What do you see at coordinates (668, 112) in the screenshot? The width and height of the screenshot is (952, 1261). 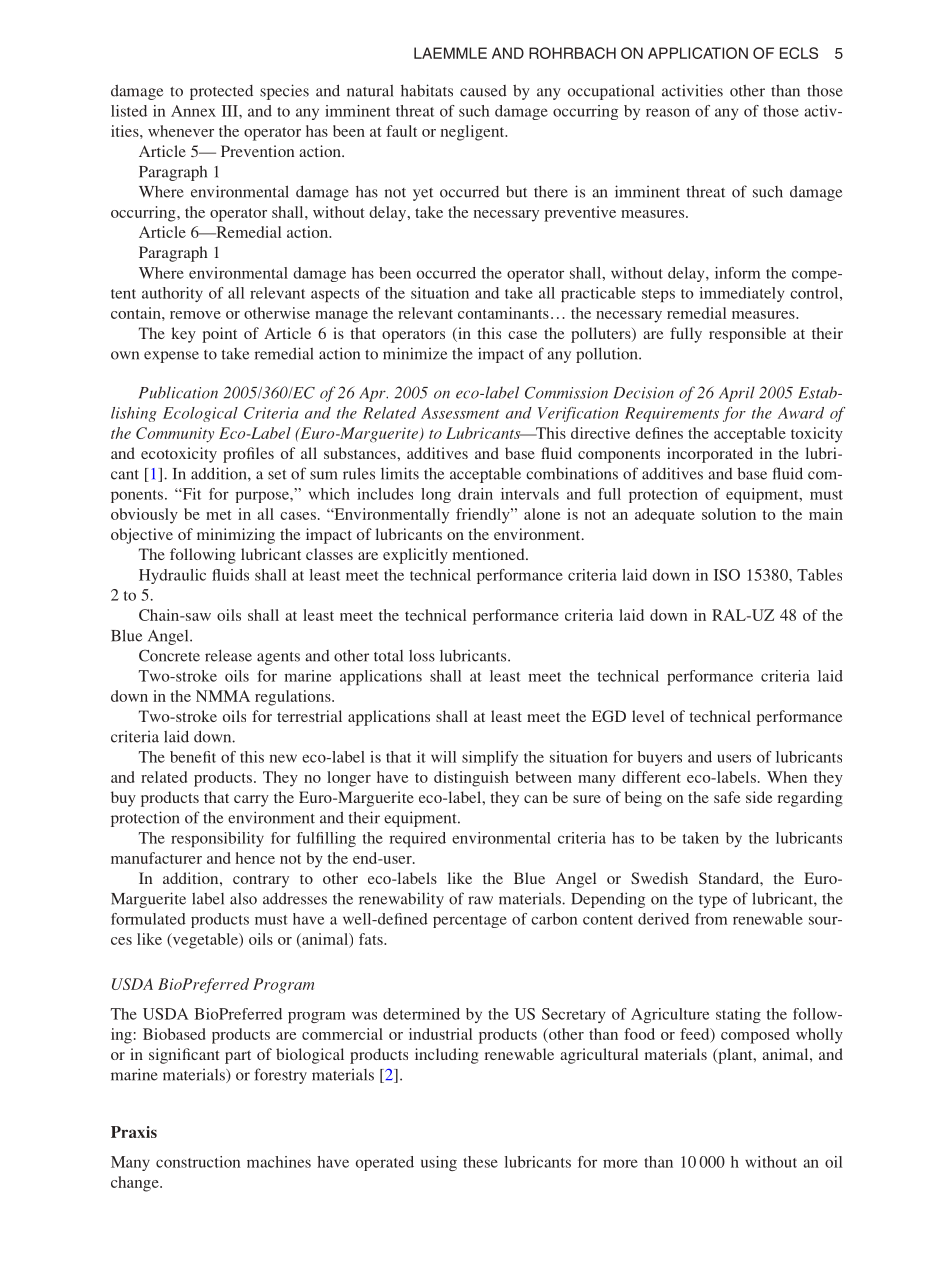 I see `reason` at bounding box center [668, 112].
